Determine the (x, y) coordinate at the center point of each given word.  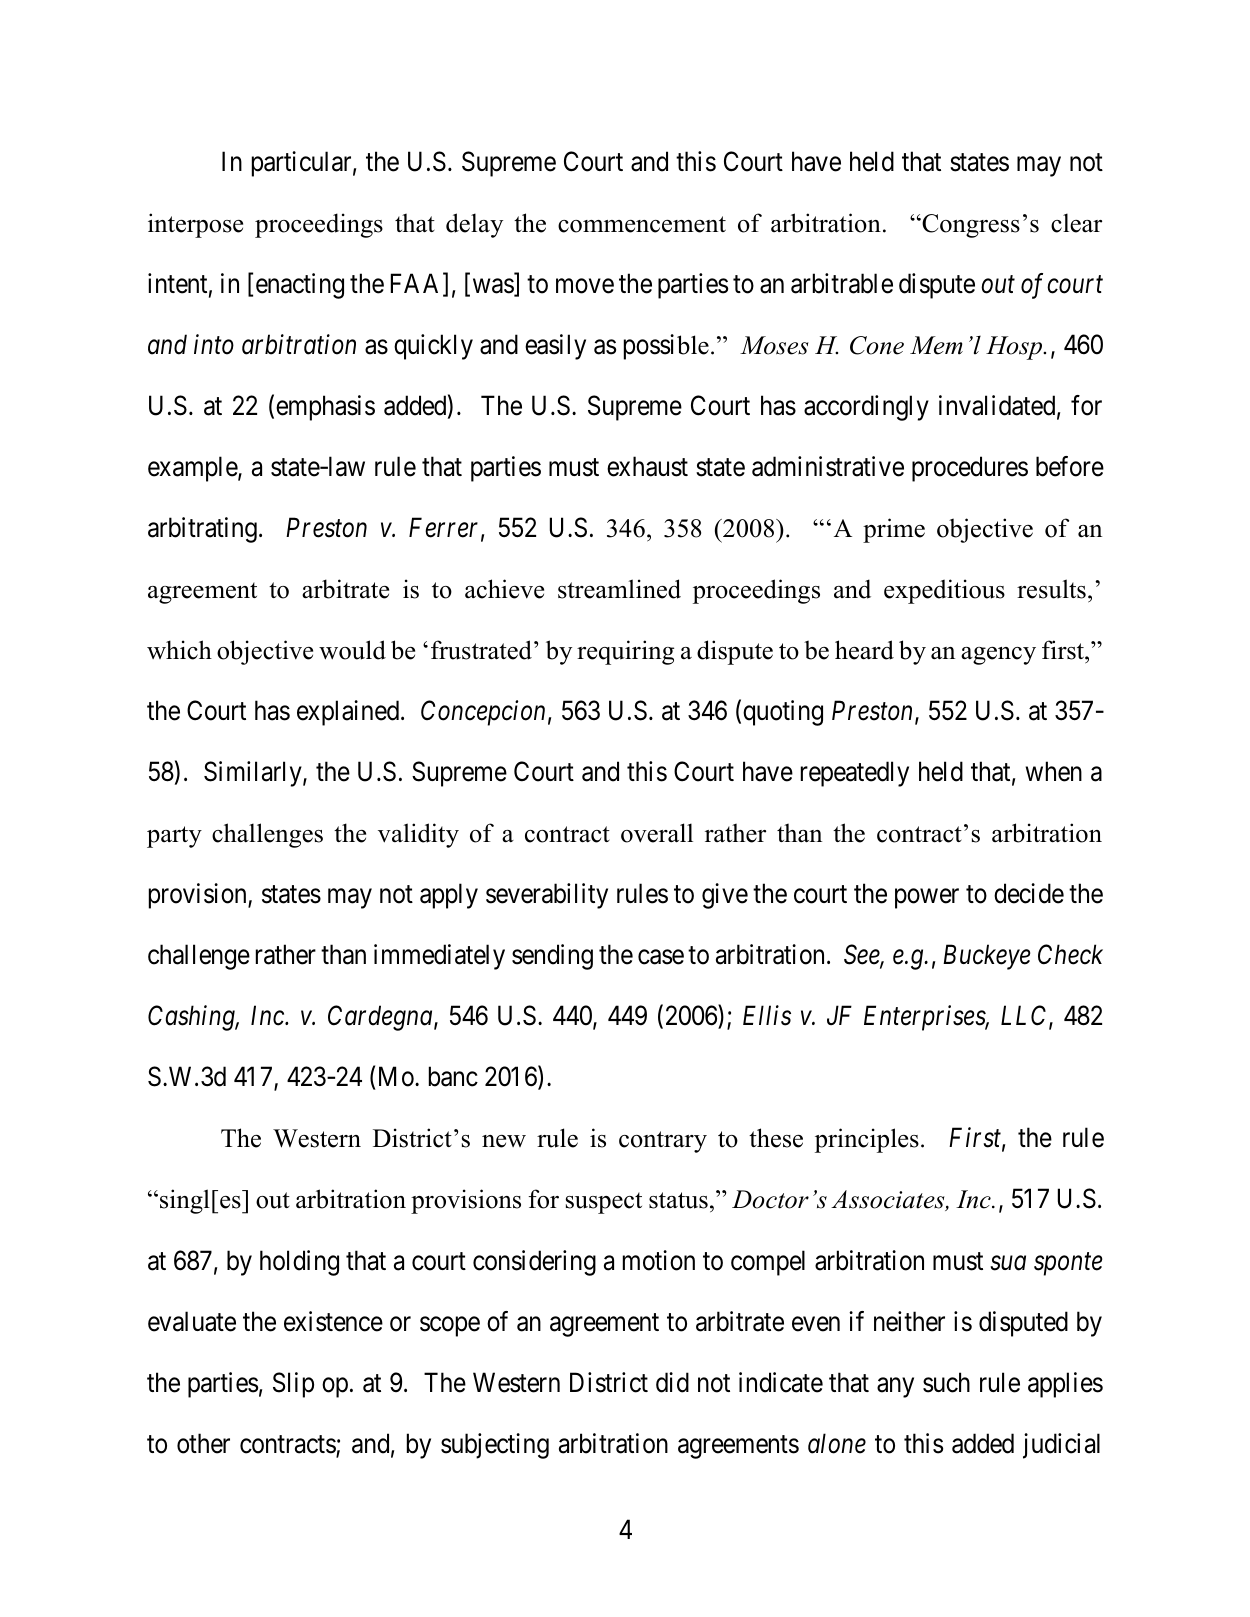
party (174, 837)
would (352, 650)
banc (453, 1076)
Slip (293, 1385)
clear (1076, 223)
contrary (663, 1142)
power (927, 899)
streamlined (619, 589)
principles (867, 1140)
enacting (300, 286)
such (946, 1382)
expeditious (944, 591)
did (672, 1382)
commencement (642, 224)
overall (657, 833)
